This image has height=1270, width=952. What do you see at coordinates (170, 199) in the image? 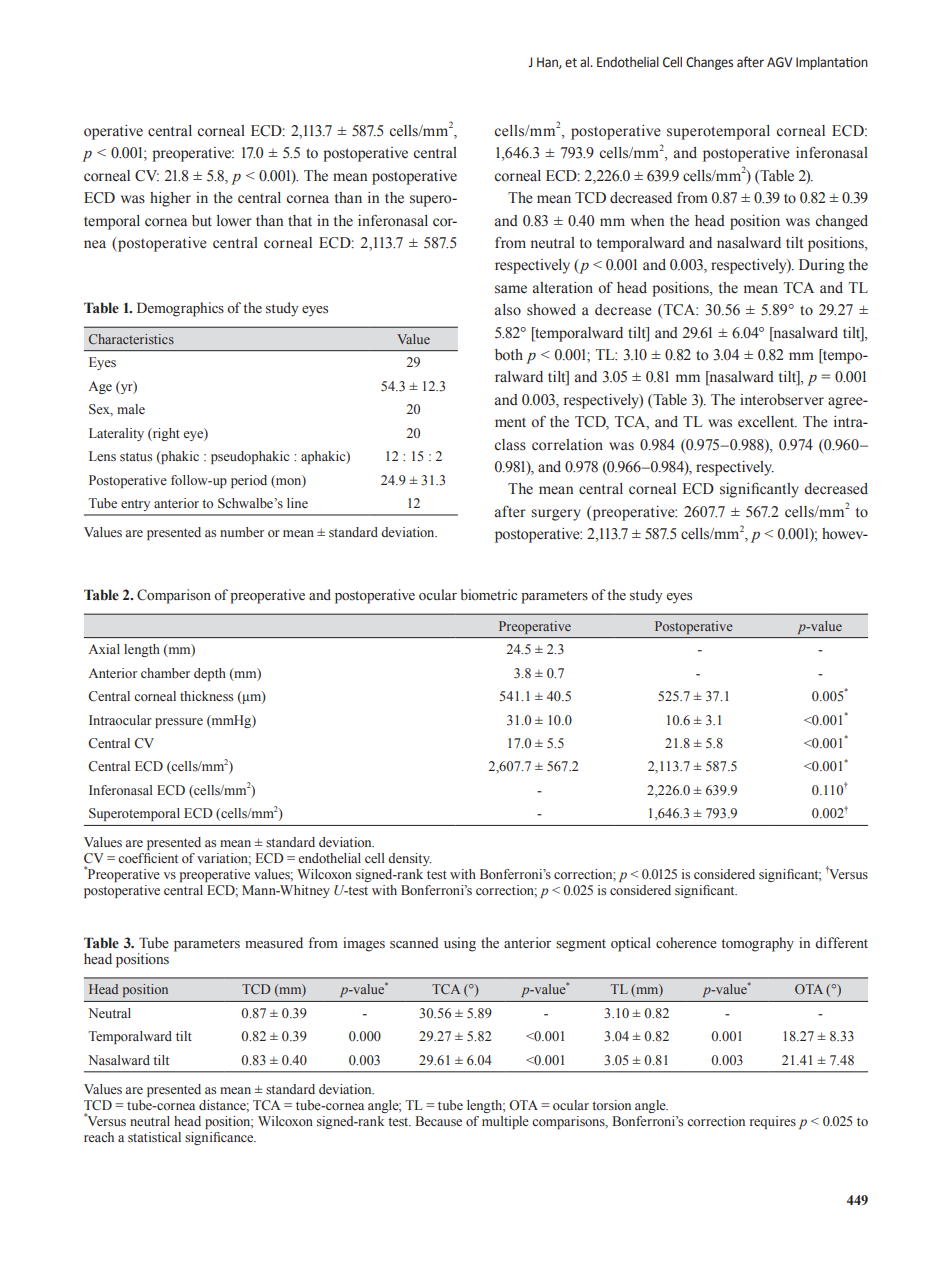
I see `higher` at bounding box center [170, 199].
